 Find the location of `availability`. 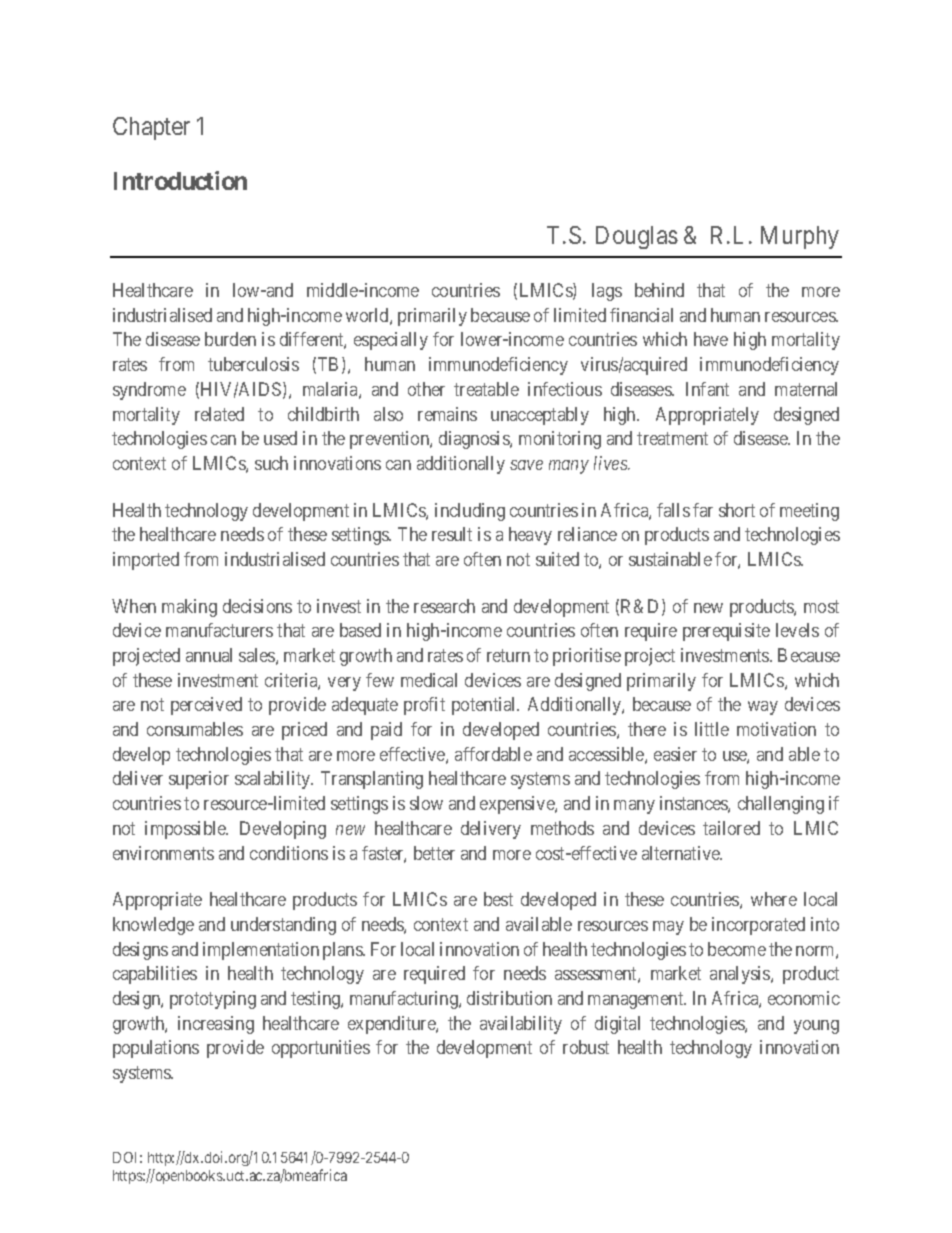

availability is located at coordinates (521, 1025).
